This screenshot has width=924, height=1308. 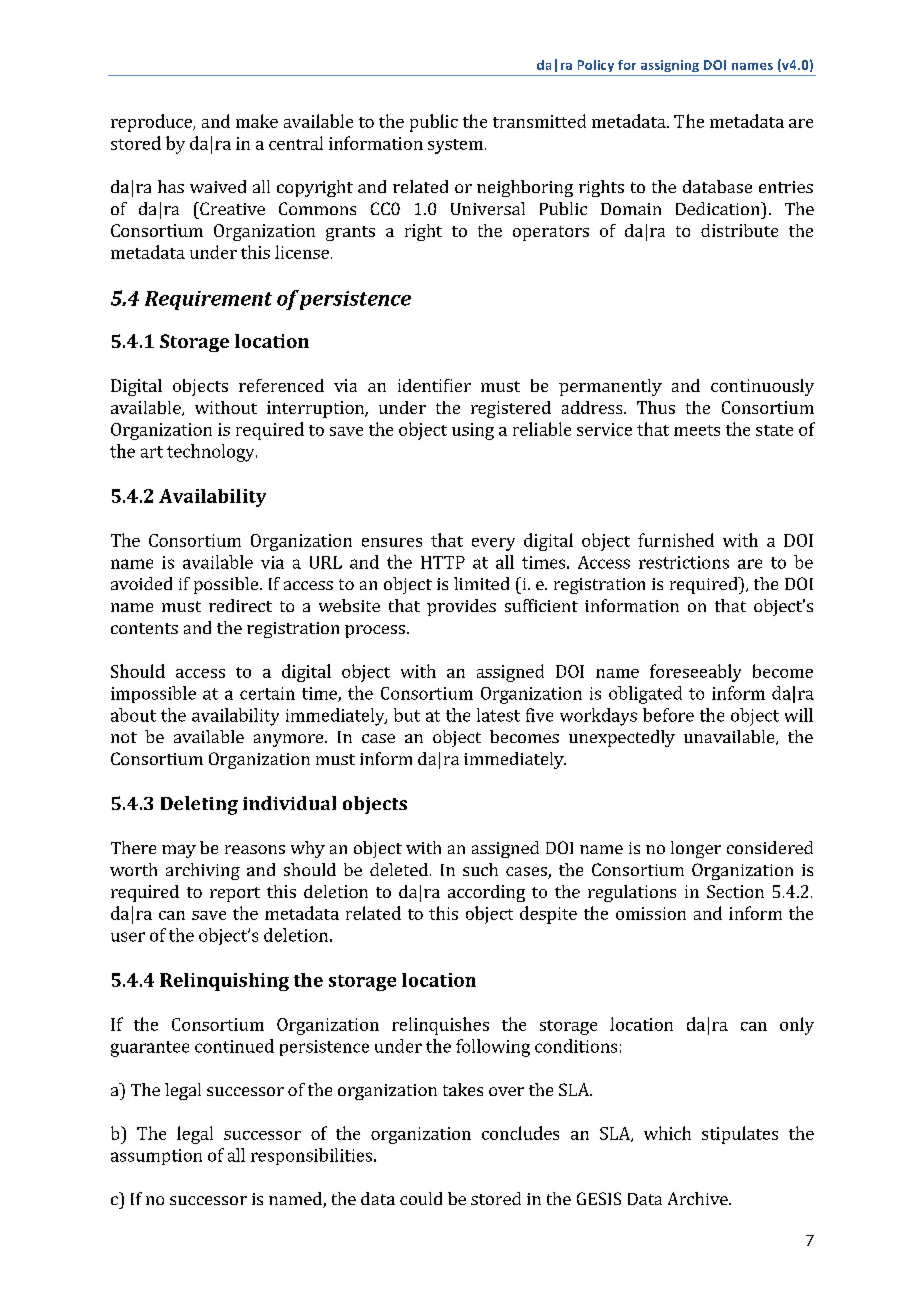 I want to click on identifier, so click(x=434, y=385).
